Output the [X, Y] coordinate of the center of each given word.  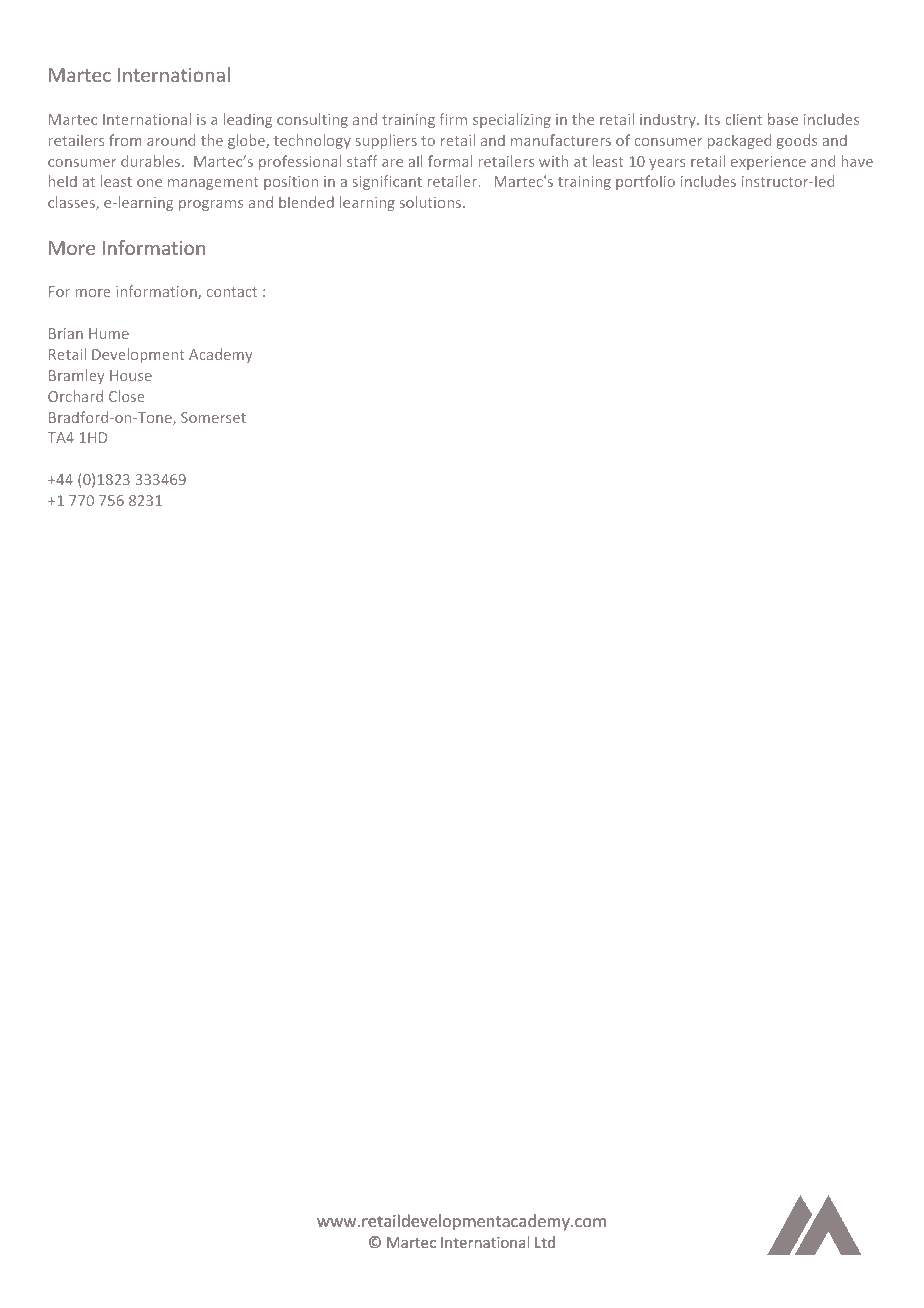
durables [152, 161]
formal [450, 161]
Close [127, 396]
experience [768, 163]
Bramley [76, 376]
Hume [109, 333]
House [131, 375]
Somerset [213, 417]
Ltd [545, 1242]
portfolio [645, 182]
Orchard [75, 396]
